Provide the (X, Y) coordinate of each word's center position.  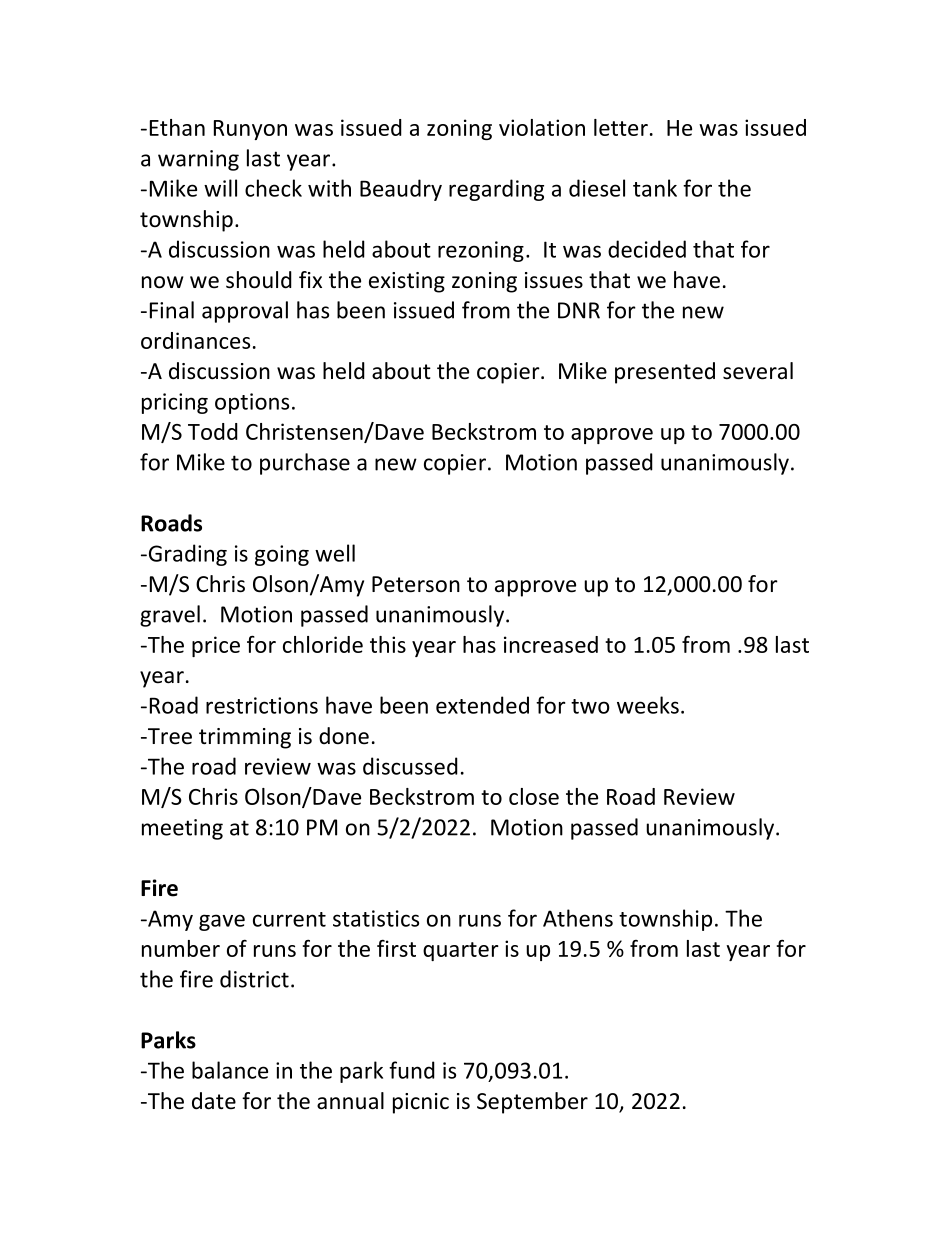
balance (230, 1070)
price (216, 646)
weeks (648, 705)
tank (655, 188)
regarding (496, 190)
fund (412, 1070)
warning (198, 160)
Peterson (416, 584)
